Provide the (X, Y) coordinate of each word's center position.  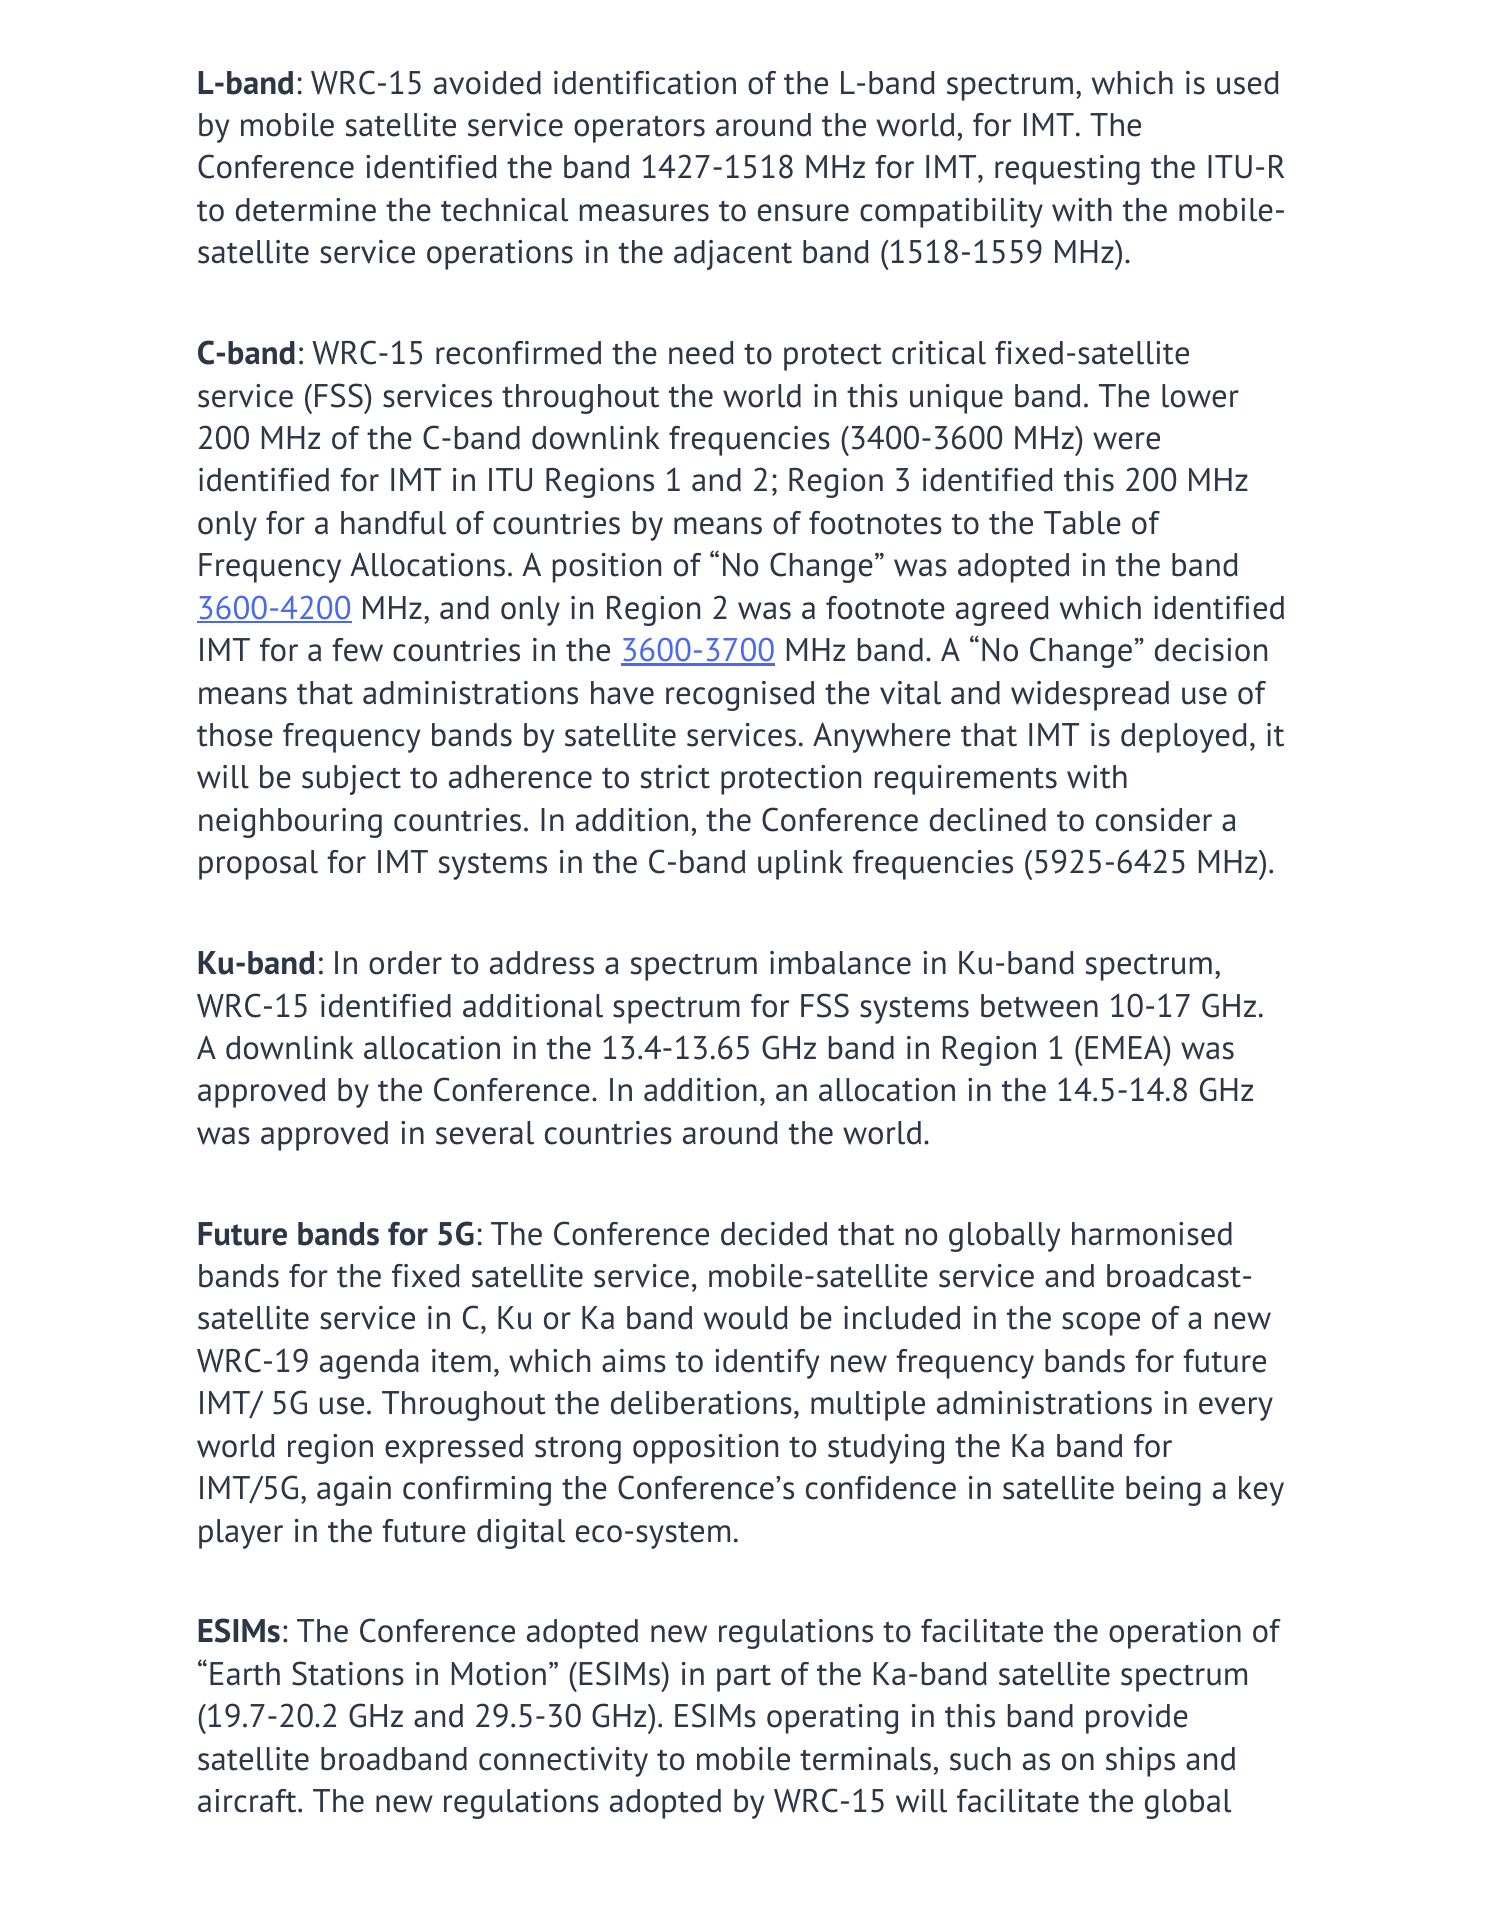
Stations (348, 1673)
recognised (740, 696)
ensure (803, 213)
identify (767, 1364)
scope (1101, 1324)
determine (306, 210)
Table (1082, 523)
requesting (1067, 170)
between (1039, 1006)
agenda (369, 1364)
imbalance (840, 963)
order (405, 963)
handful (393, 523)
